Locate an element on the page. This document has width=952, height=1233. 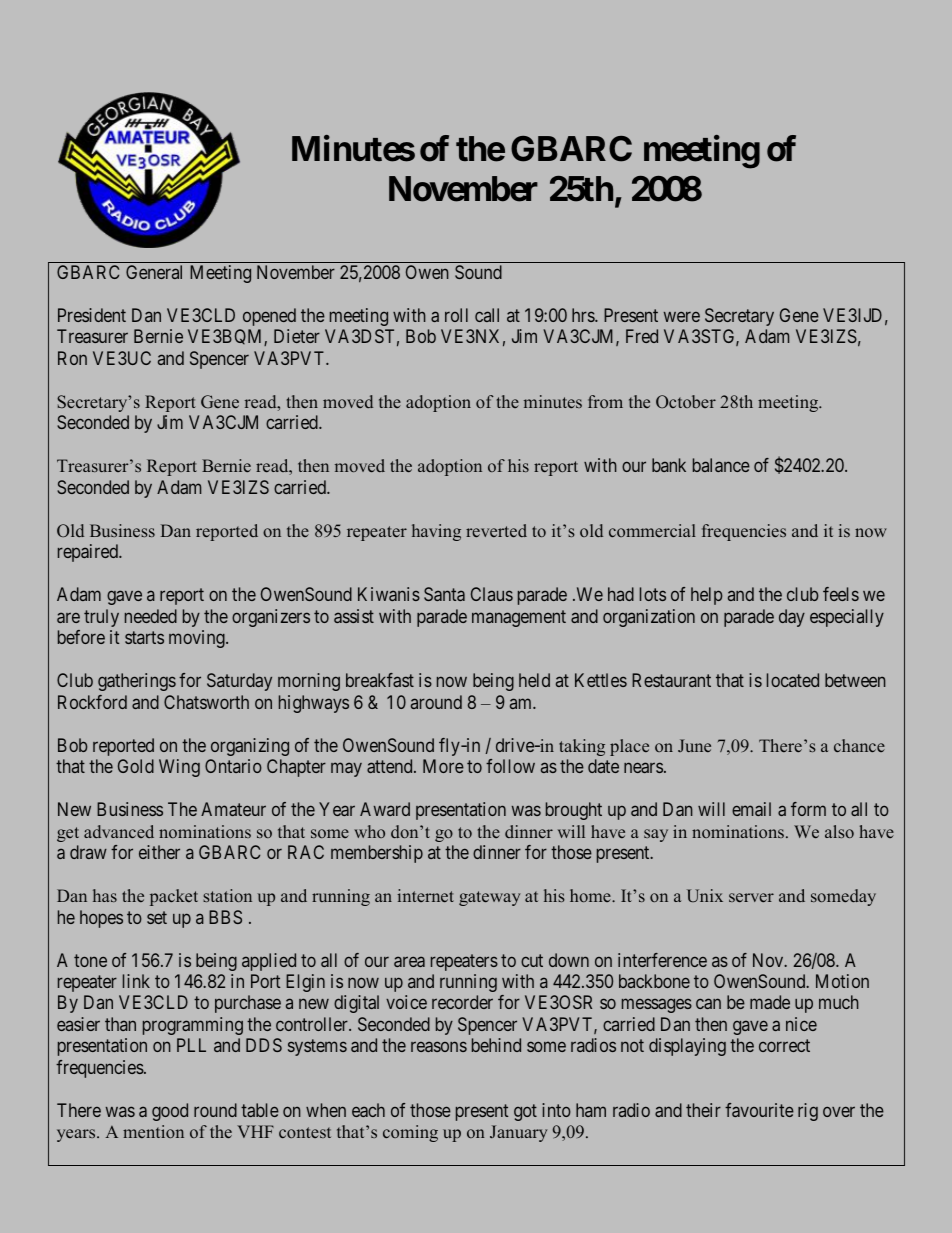
were is located at coordinates (682, 316).
